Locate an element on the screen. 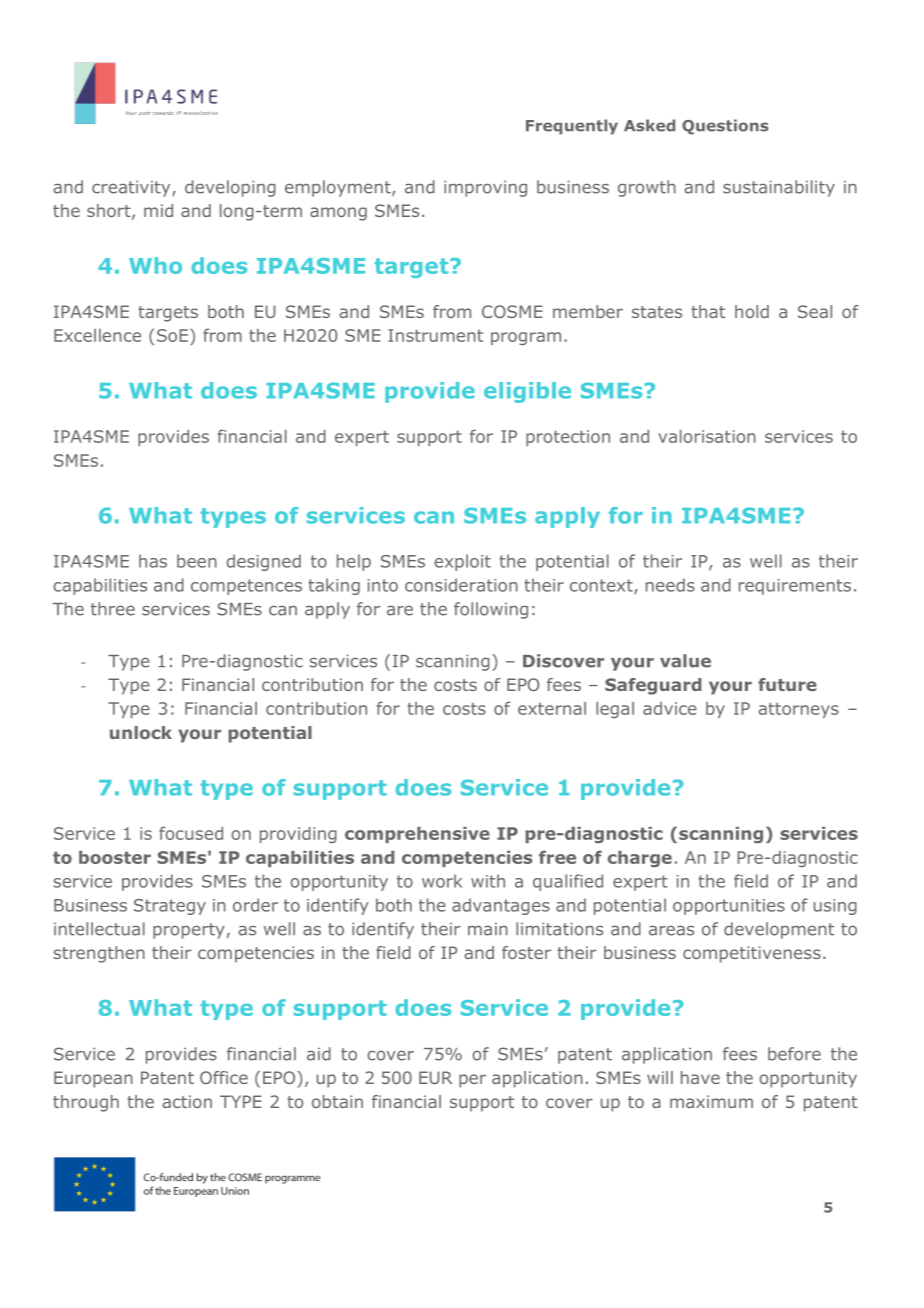  eligible is located at coordinates (527, 392).
